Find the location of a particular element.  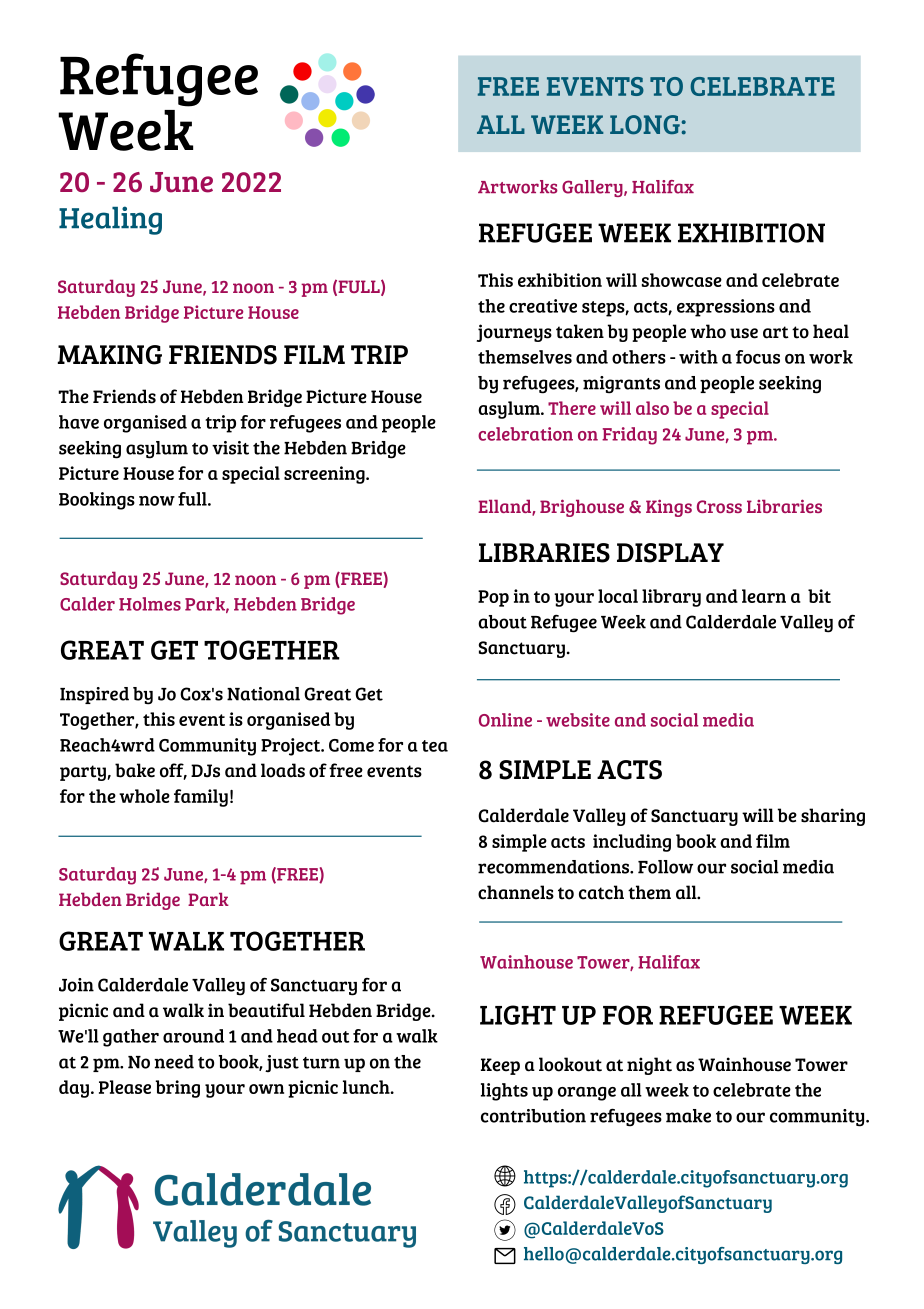

showcase is located at coordinates (682, 280).
